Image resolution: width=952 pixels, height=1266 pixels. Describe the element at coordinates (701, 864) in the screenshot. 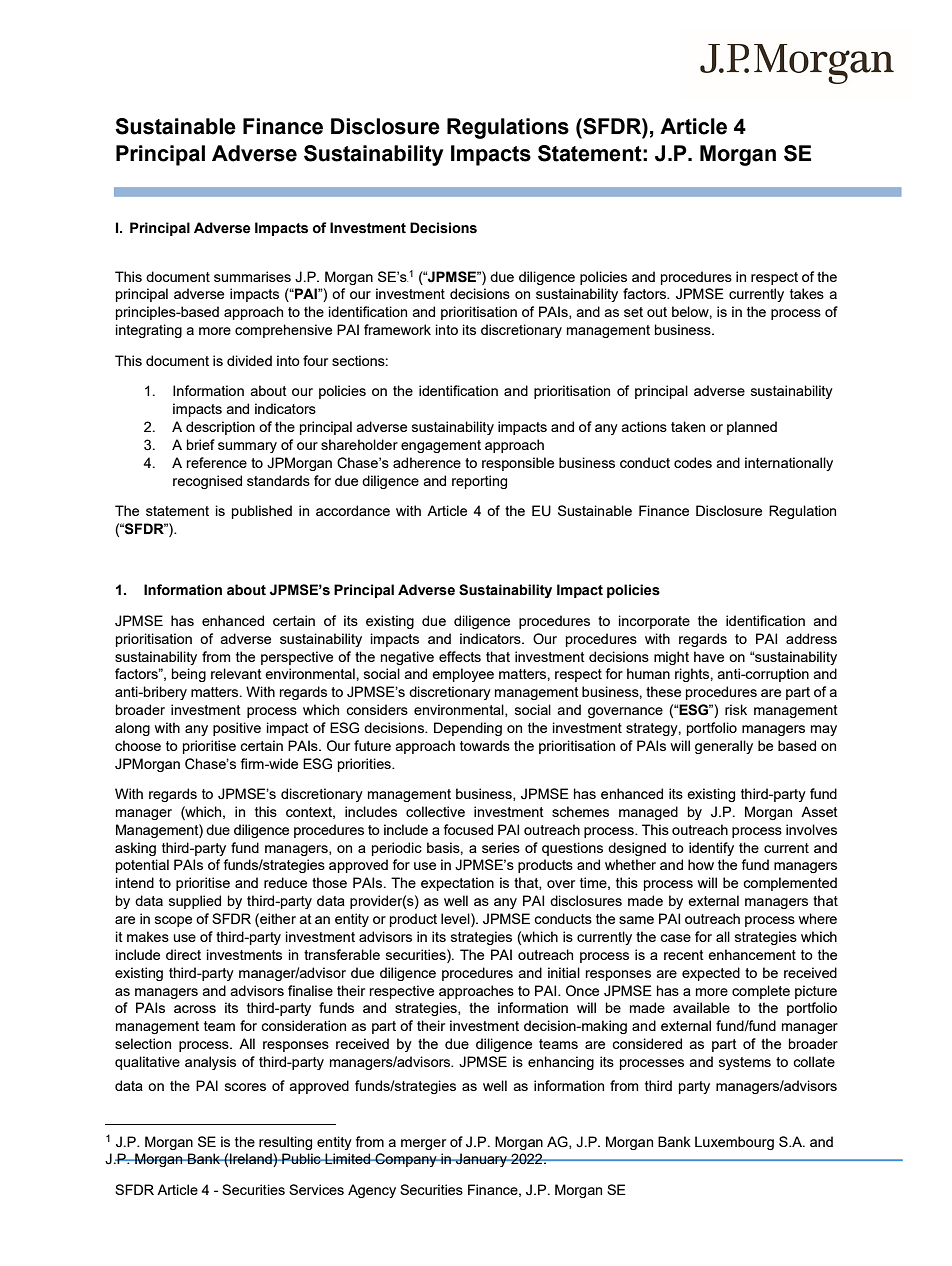

I see `how` at that location.
